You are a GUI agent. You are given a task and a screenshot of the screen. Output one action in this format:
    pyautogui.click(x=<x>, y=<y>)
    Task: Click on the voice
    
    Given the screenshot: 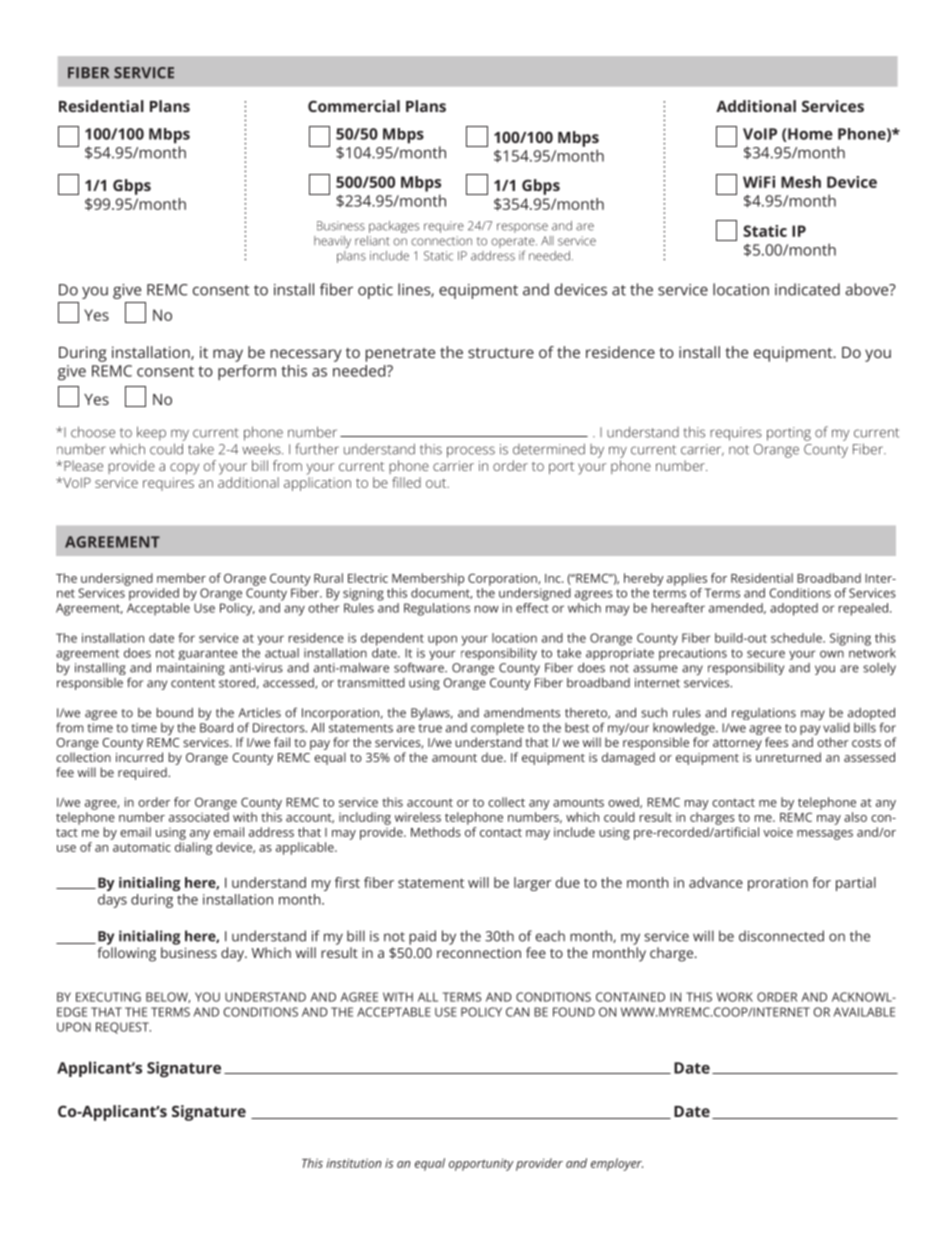 What is the action you would take?
    pyautogui.click(x=778, y=832)
